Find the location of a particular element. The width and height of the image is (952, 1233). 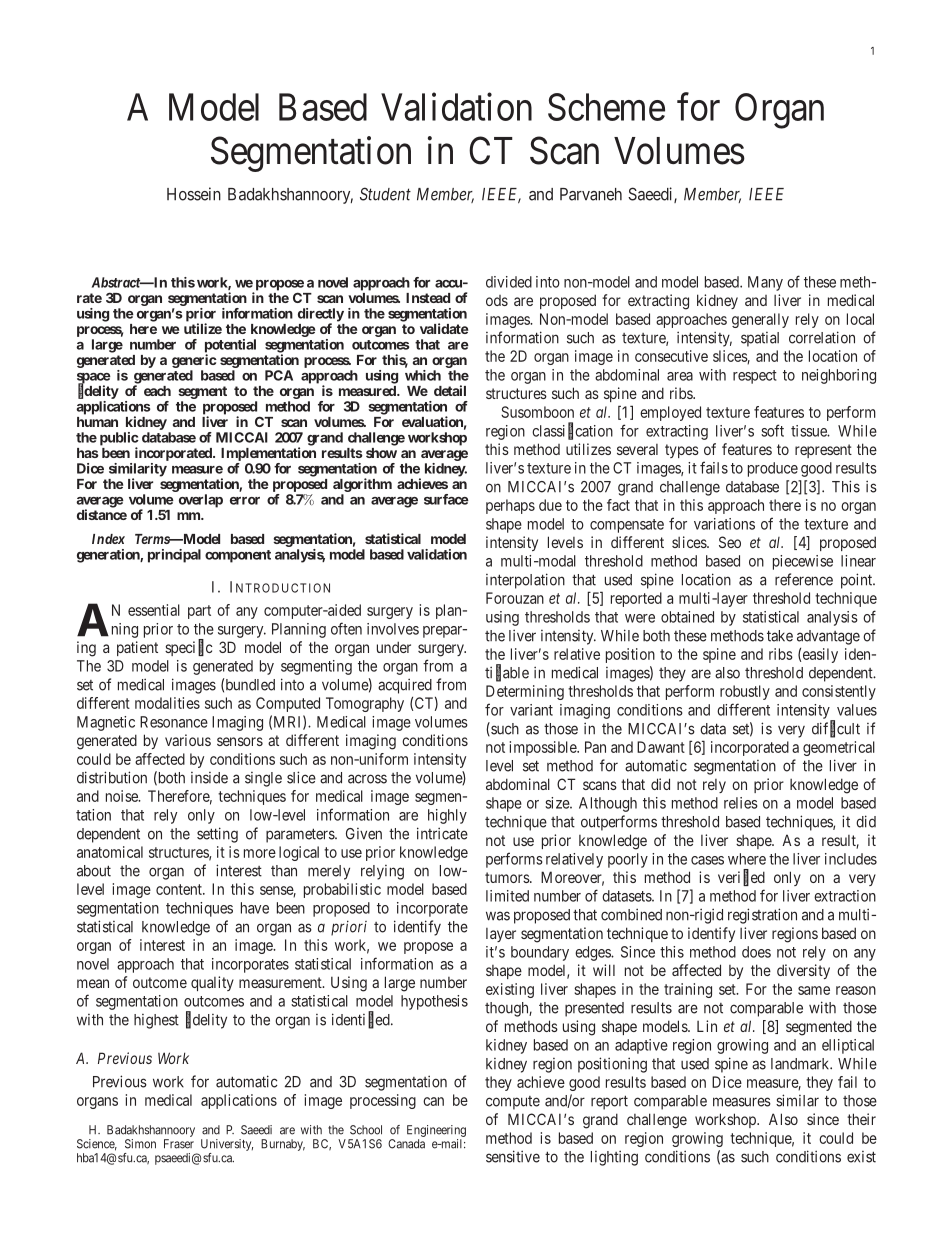

take is located at coordinates (780, 636).
